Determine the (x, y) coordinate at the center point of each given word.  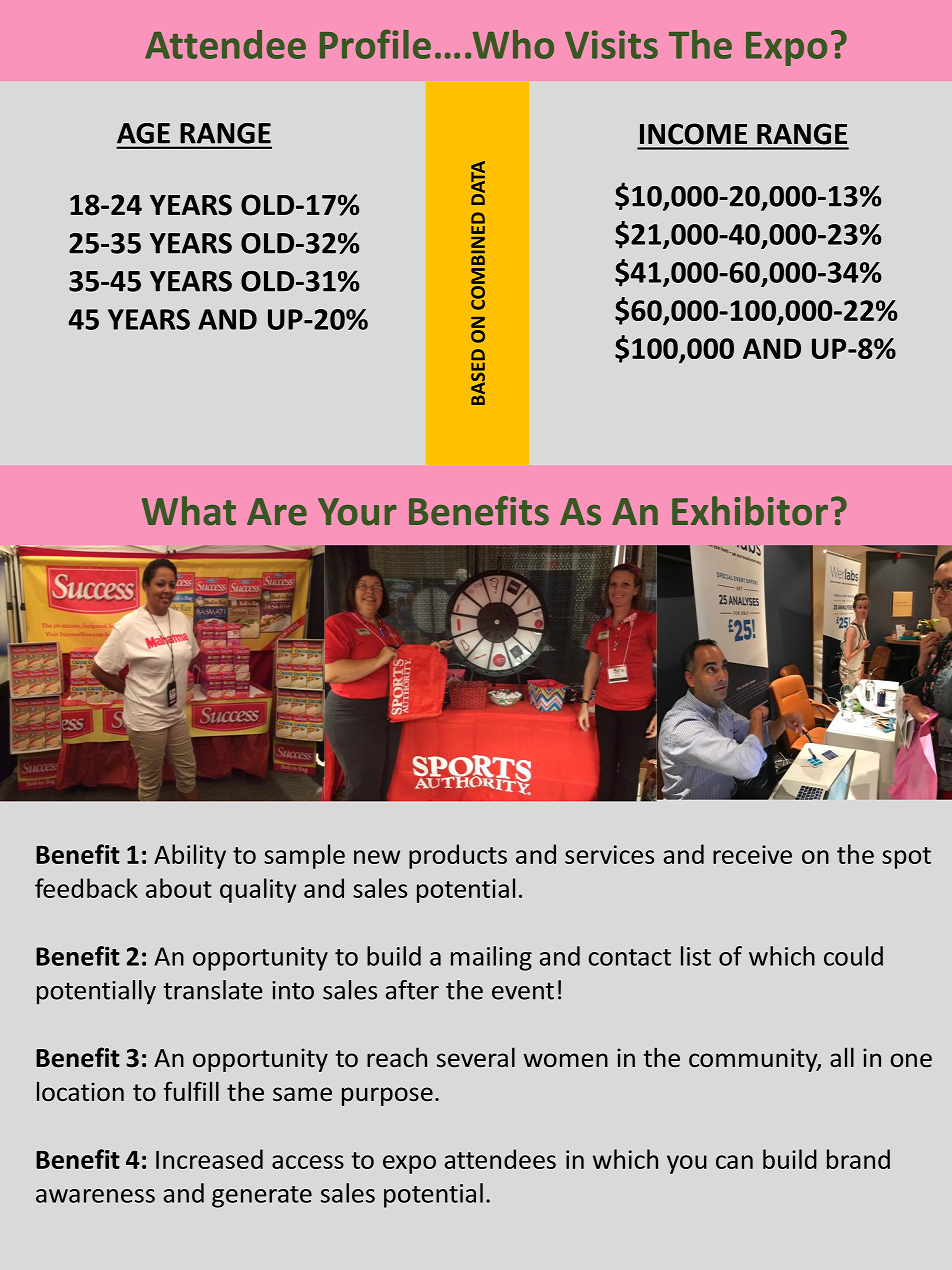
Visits (611, 44)
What (189, 511)
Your (357, 512)
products (458, 856)
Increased (209, 1159)
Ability (190, 856)
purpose (387, 1096)
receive (752, 854)
